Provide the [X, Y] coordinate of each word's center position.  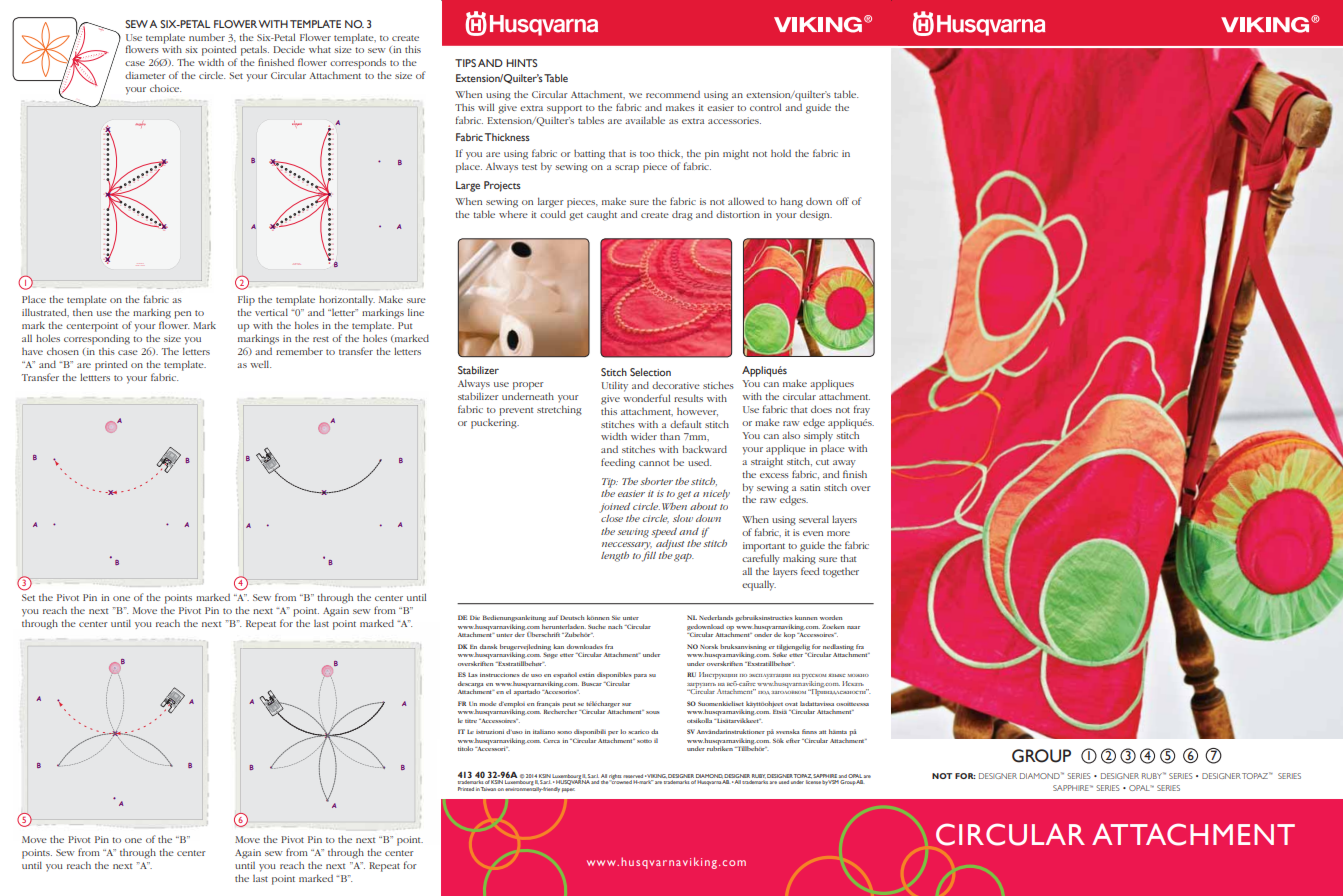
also [791, 435]
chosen [63, 351]
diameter [145, 75]
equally [759, 585]
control [765, 107]
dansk [488, 646]
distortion [738, 214]
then [83, 312]
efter [793, 740]
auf [553, 617]
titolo [465, 748]
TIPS [465, 63]
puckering [495, 424]
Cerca [551, 740]
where [513, 214]
